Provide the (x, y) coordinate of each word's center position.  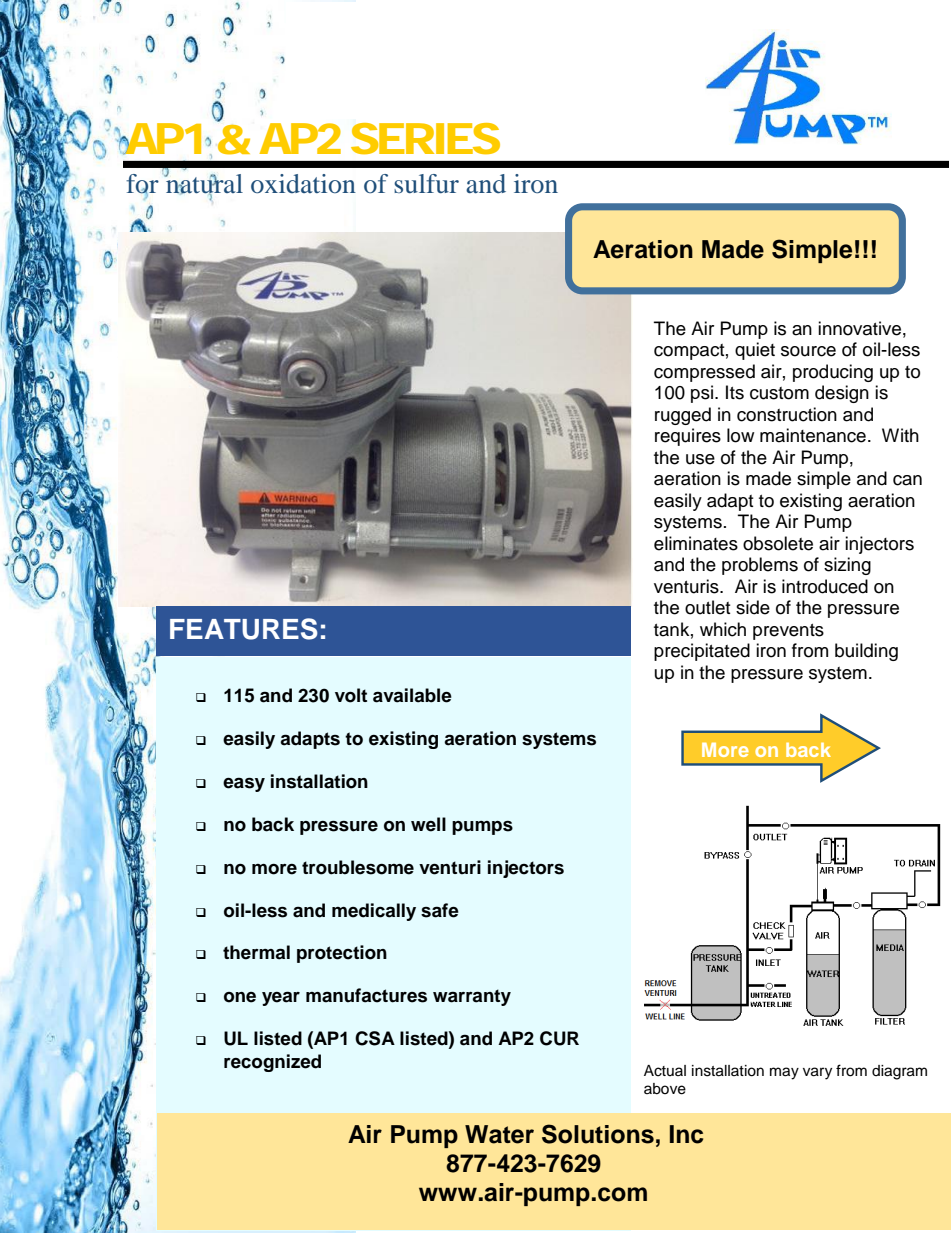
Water (499, 1134)
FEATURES (244, 629)
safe (440, 910)
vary (817, 1073)
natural (203, 183)
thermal (256, 952)
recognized (272, 1063)
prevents (788, 632)
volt (351, 695)
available (412, 695)
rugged (683, 416)
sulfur (426, 183)
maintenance (813, 435)
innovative (859, 328)
